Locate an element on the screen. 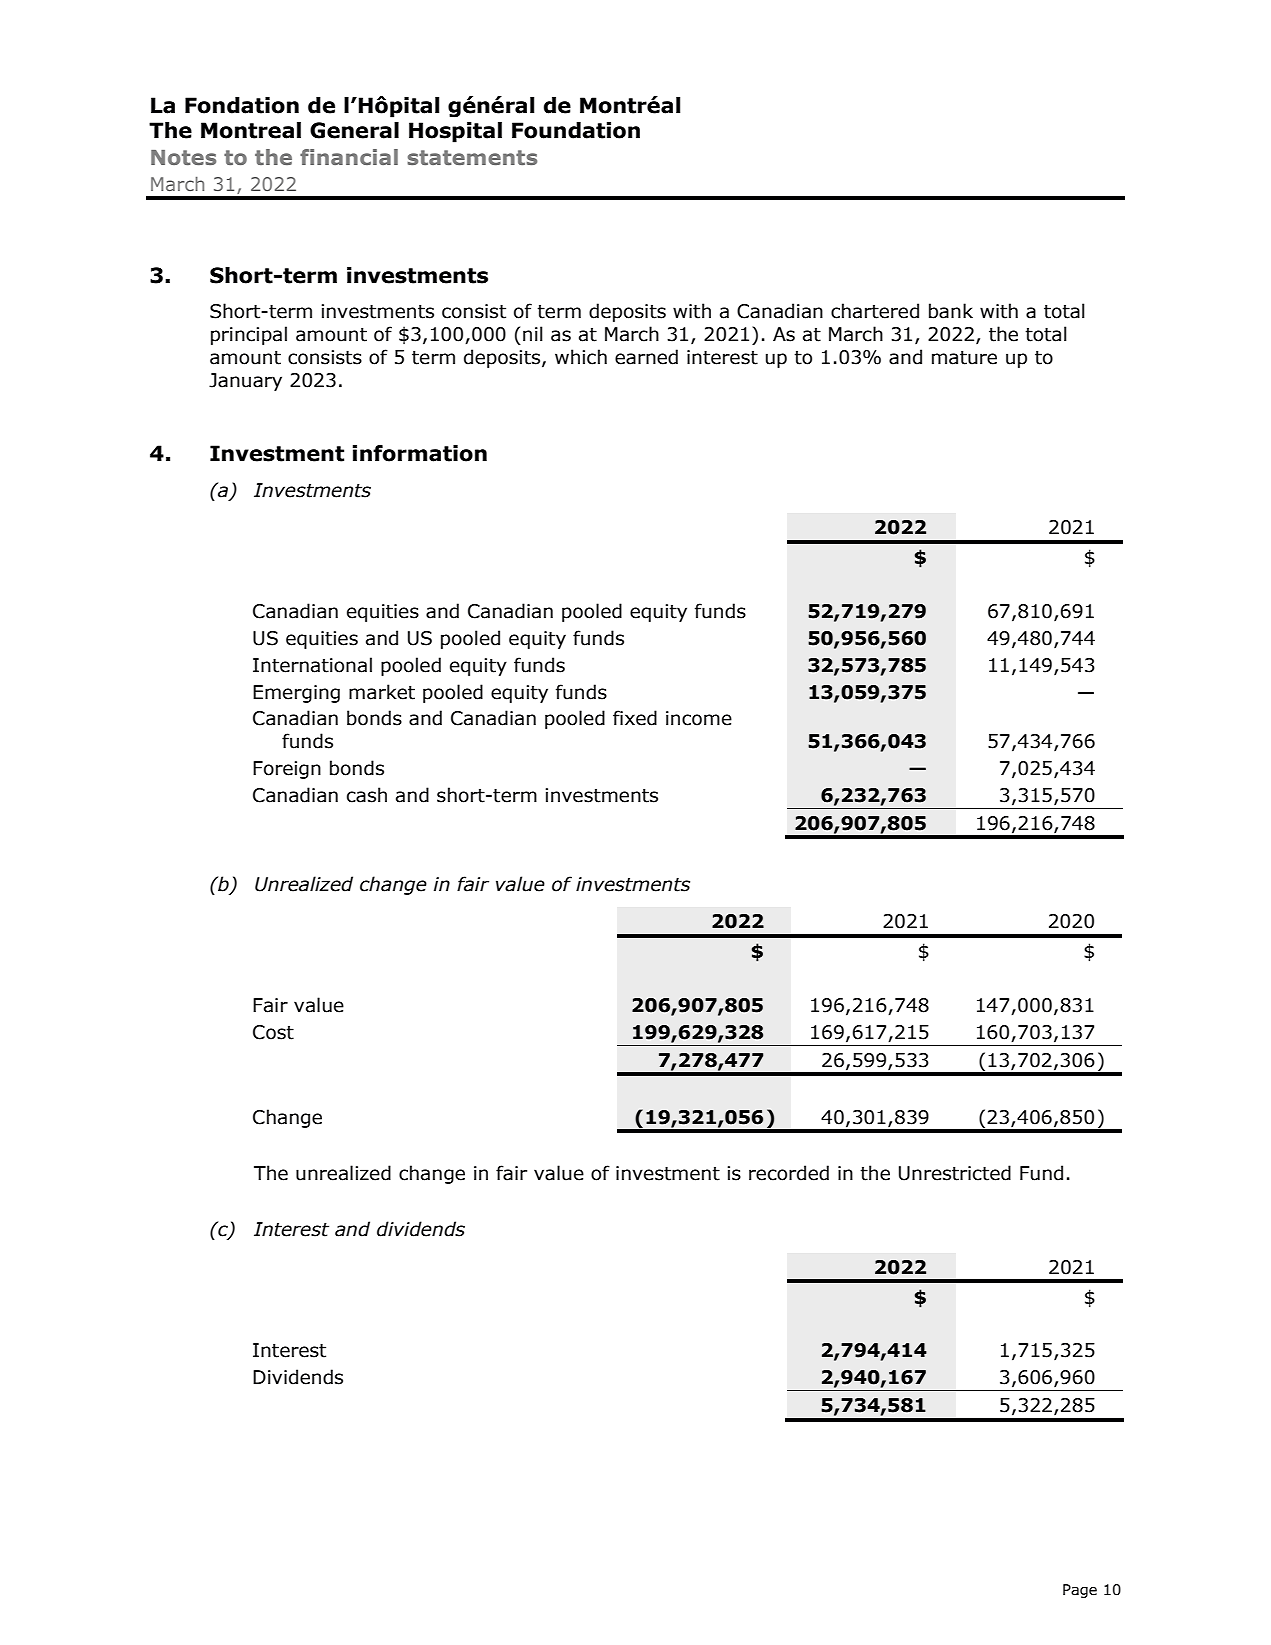 Image resolution: width=1271 pixels, height=1645 pixels. bank is located at coordinates (951, 311).
